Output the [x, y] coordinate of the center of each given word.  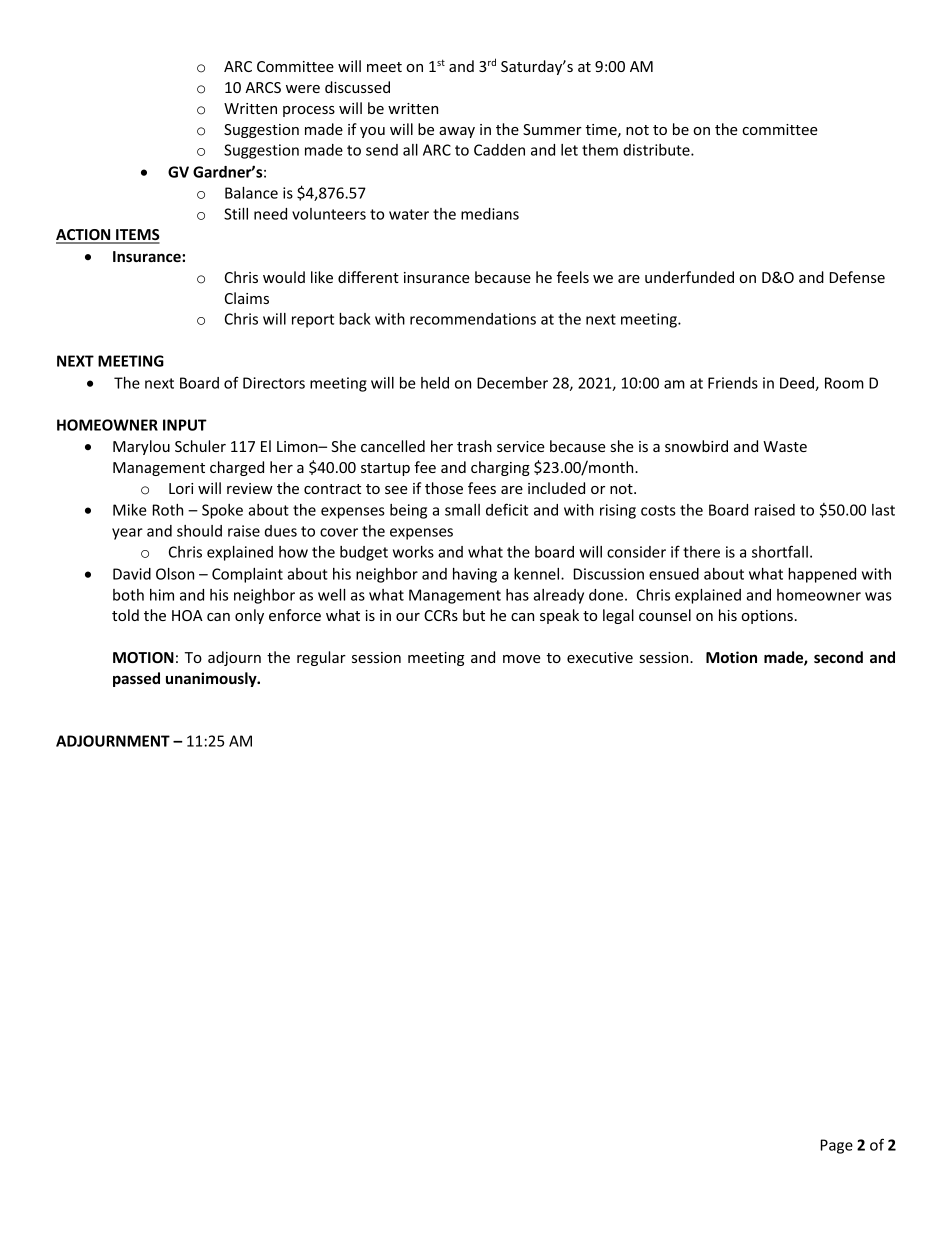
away [457, 132]
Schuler [200, 446]
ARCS [263, 87]
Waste [785, 446]
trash [474, 446]
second [838, 657]
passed [136, 679]
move [522, 659]
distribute [657, 150]
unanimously [212, 679]
